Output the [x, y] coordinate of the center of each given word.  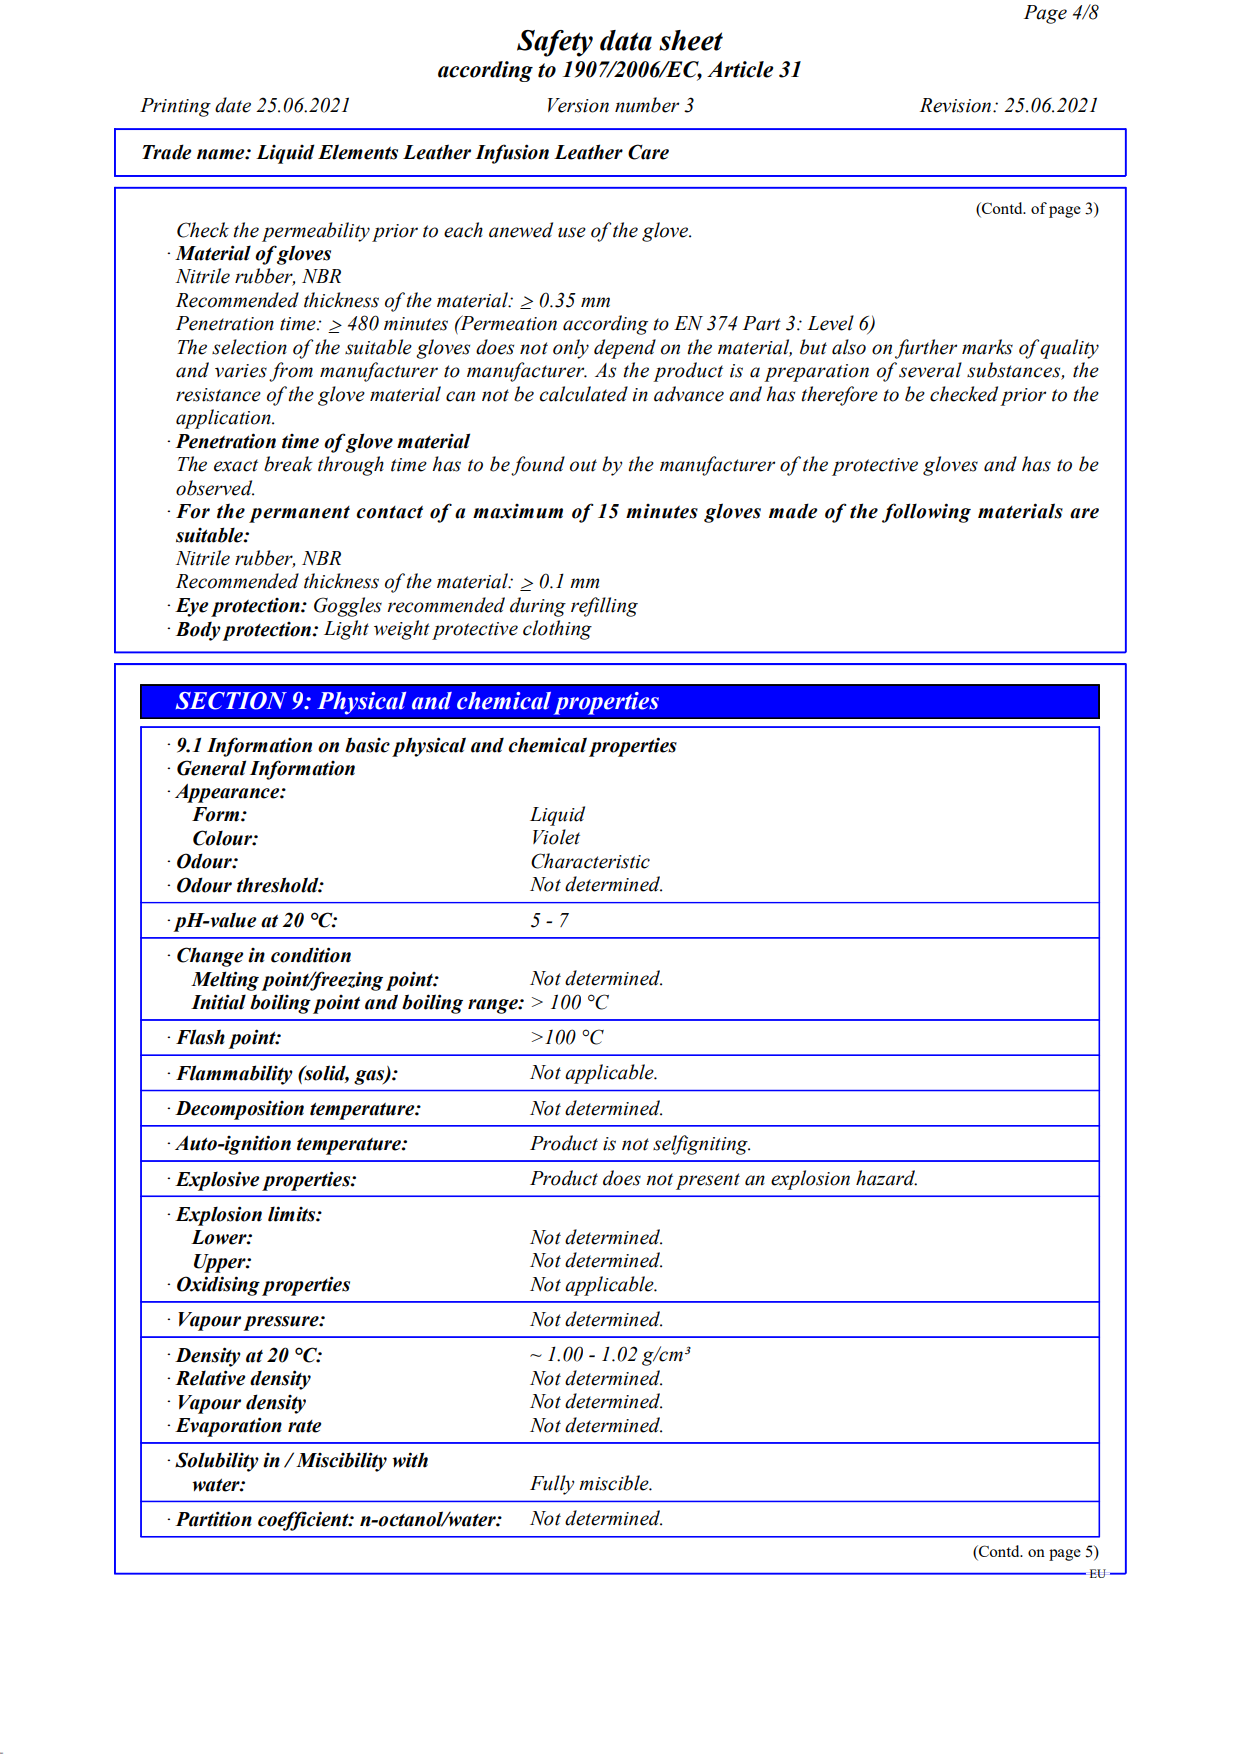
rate [305, 1426]
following [926, 513]
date [233, 105]
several [930, 370]
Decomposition [239, 1110]
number [647, 105]
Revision [957, 105]
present [708, 1181]
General [211, 768]
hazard [886, 1178]
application [224, 419]
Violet [556, 837]
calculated [583, 394]
